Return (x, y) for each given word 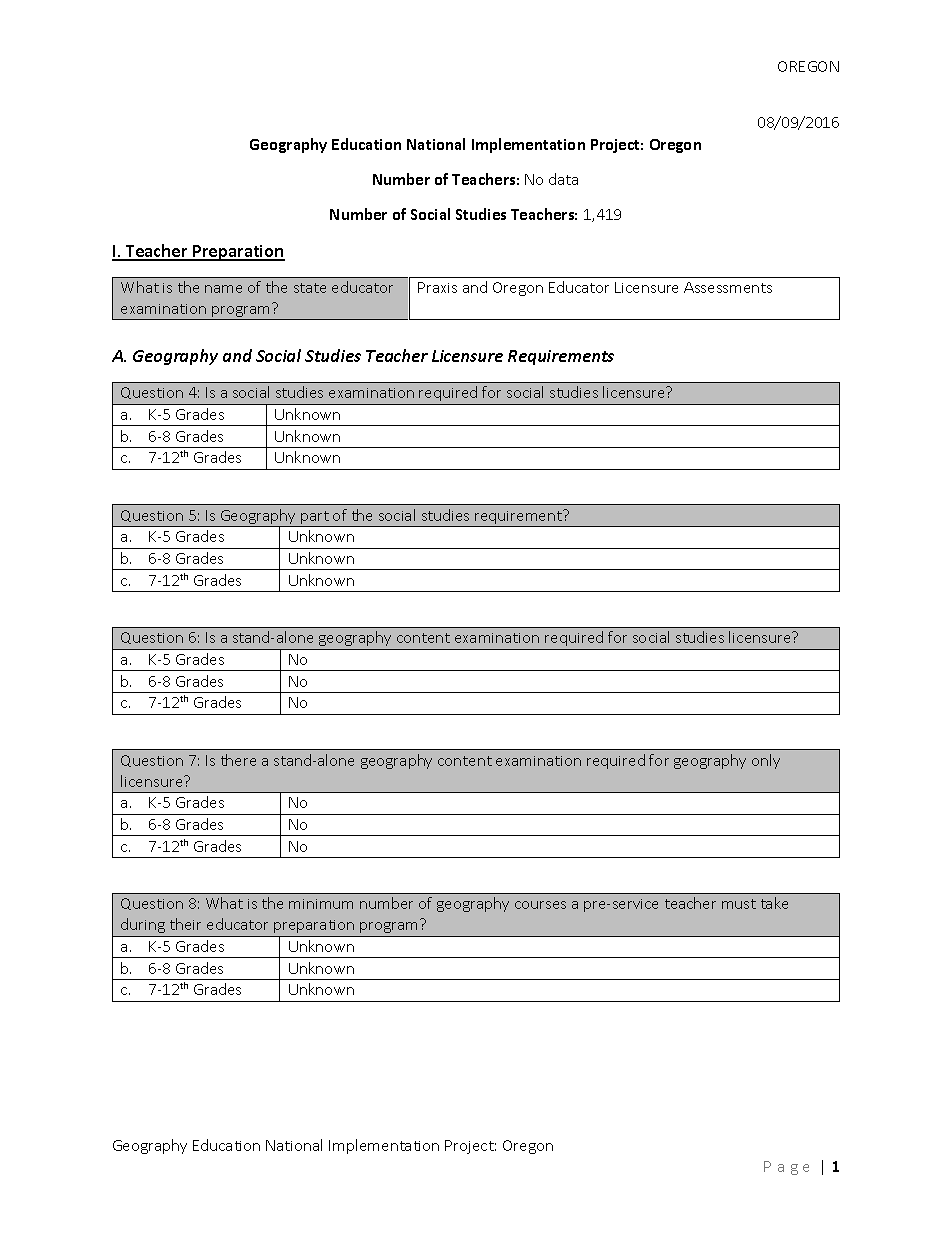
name (223, 289)
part (315, 519)
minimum (321, 904)
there (238, 760)
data (563, 179)
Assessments (728, 287)
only (766, 761)
